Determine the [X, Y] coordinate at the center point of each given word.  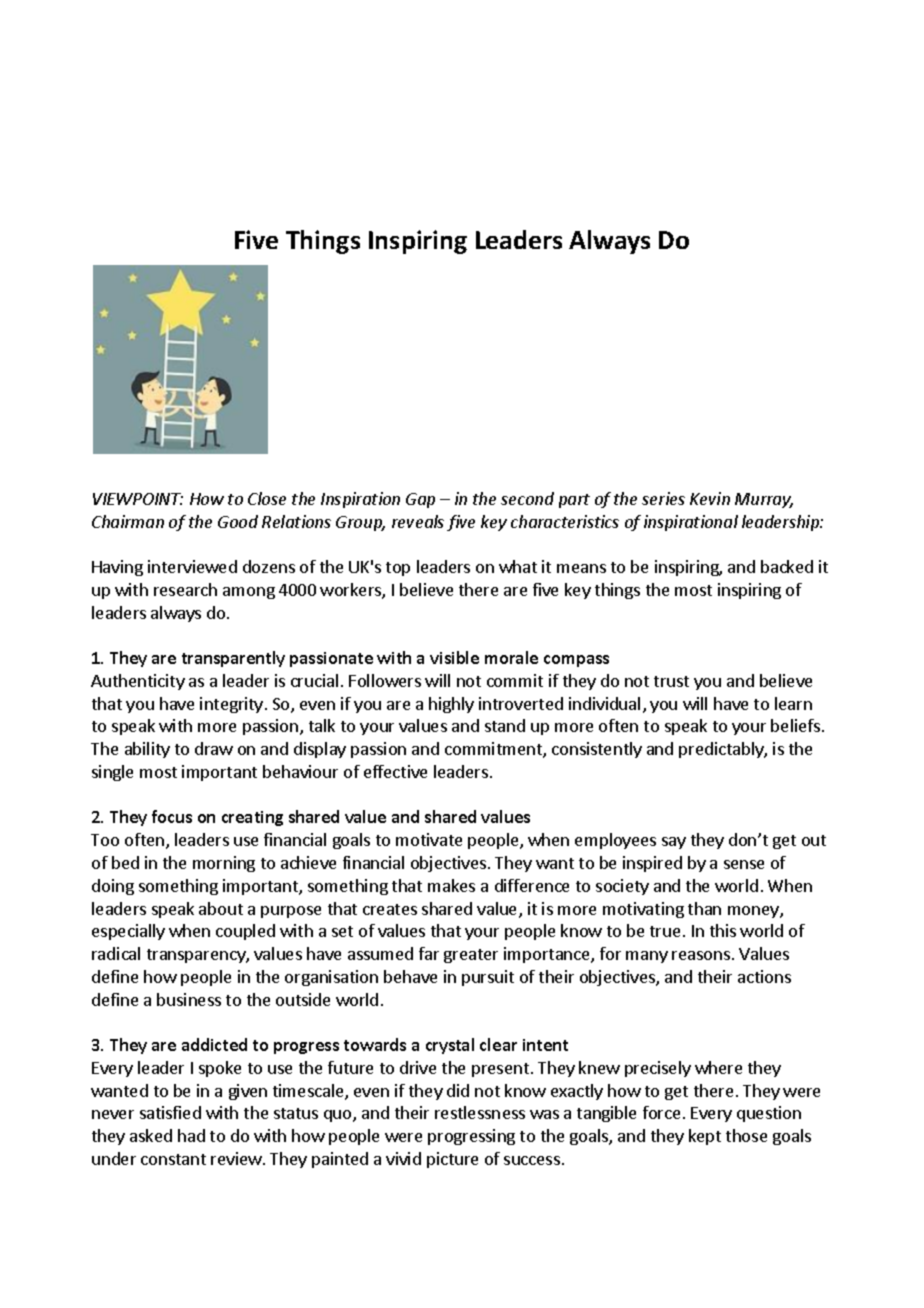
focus [172, 816]
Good [238, 521]
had [191, 1135]
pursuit [488, 978]
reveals [418, 521]
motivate [429, 839]
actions [764, 976]
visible [454, 657]
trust [671, 681]
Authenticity [138, 682]
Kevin [710, 498]
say [674, 843]
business [189, 999]
